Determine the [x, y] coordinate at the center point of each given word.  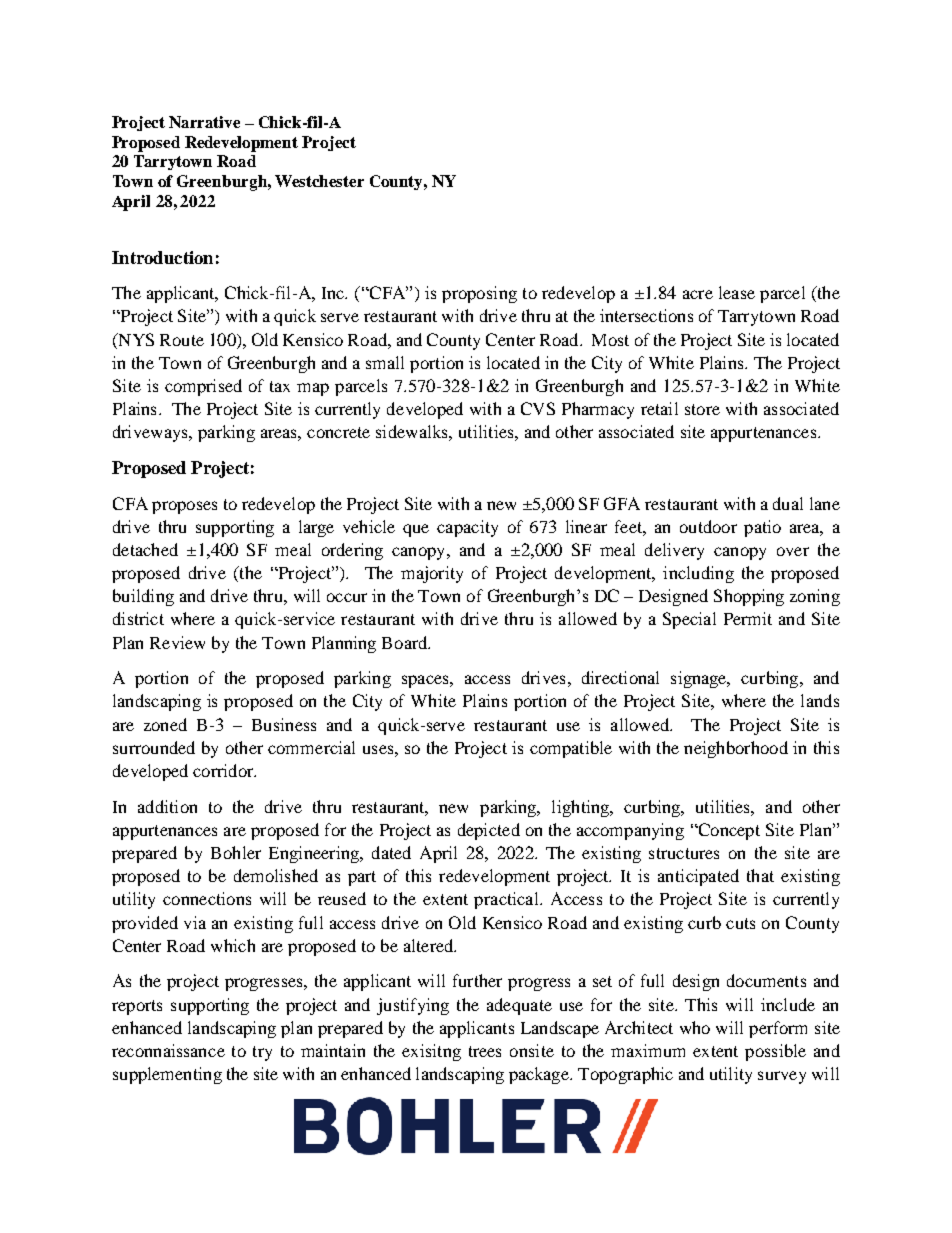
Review [177, 642]
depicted [489, 831]
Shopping [749, 597]
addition [167, 806]
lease [737, 292]
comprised [203, 387]
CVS [538, 408]
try [262, 1053]
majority [432, 574]
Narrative [204, 122]
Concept [728, 831]
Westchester [319, 181]
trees [485, 1051]
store [702, 409]
